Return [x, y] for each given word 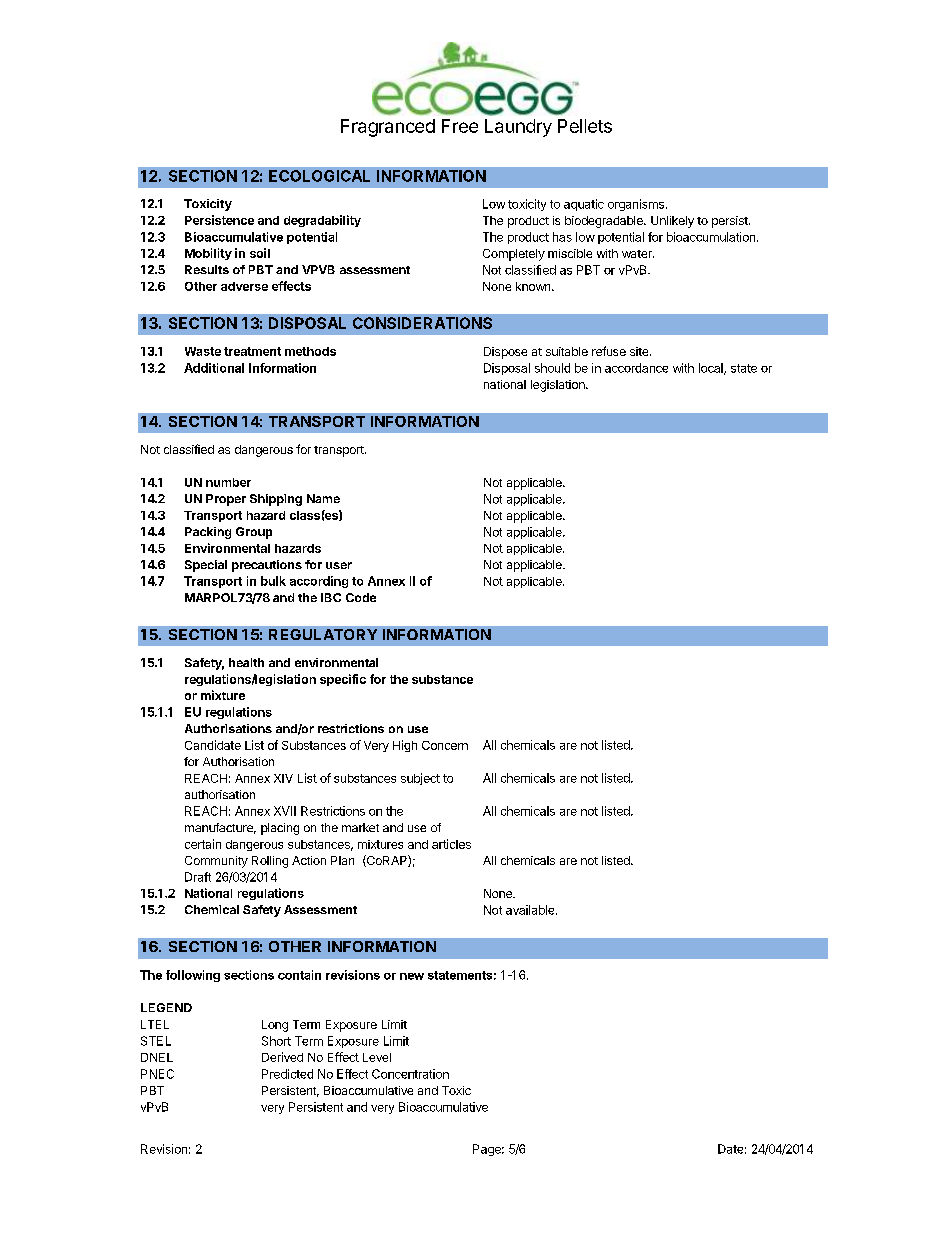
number [228, 482]
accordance [636, 368]
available [531, 910]
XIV [283, 778]
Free [460, 126]
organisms [636, 205]
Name [323, 498]
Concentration [410, 1074]
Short [276, 1041]
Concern [445, 745]
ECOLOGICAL [319, 176]
